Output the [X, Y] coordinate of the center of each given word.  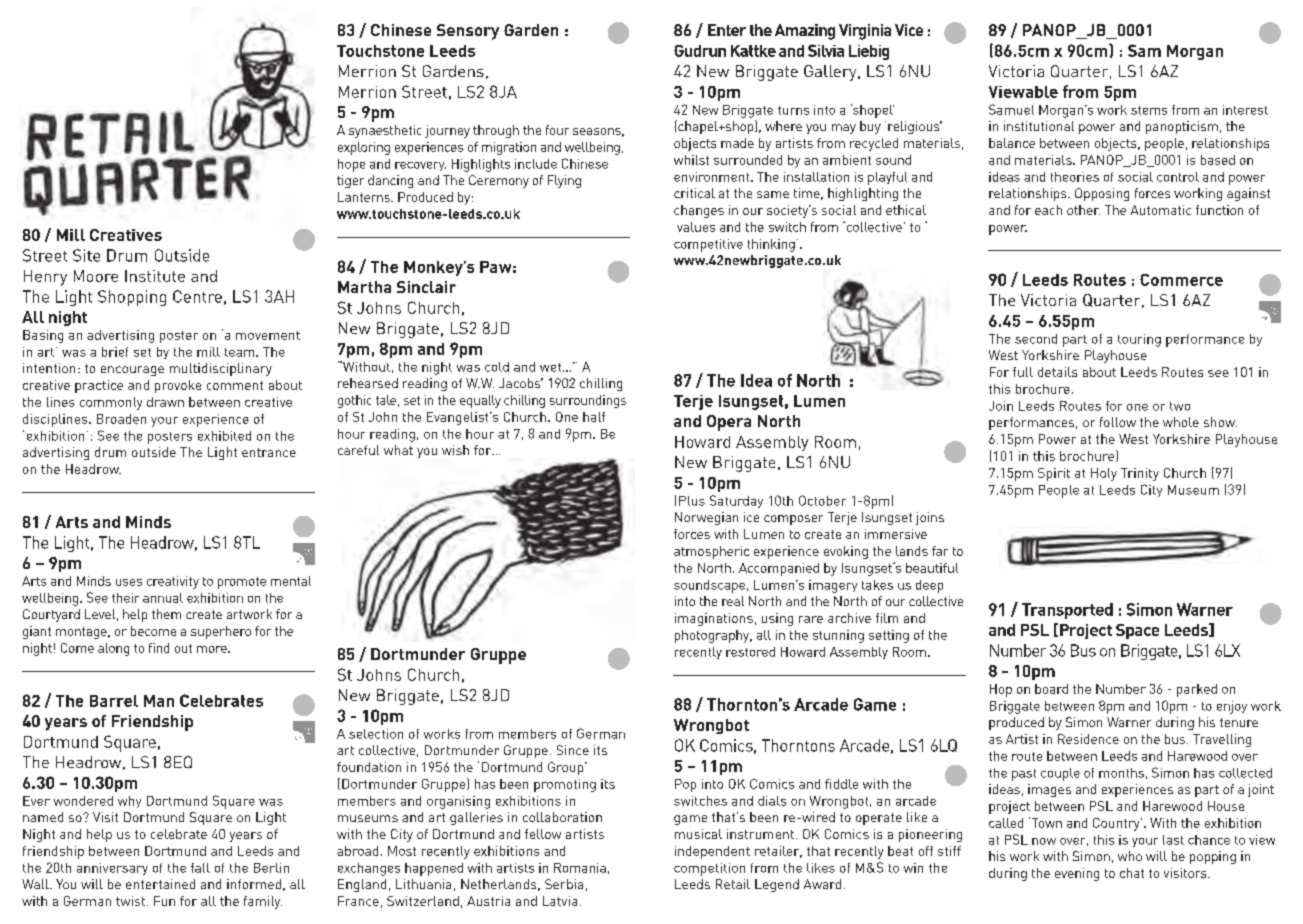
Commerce [1181, 280]
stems [1149, 110]
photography [713, 636]
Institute [155, 276]
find [159, 648]
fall [200, 868]
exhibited [224, 436]
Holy [1104, 474]
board [1051, 689]
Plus [692, 501]
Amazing [805, 32]
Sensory [468, 32]
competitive [708, 245]
